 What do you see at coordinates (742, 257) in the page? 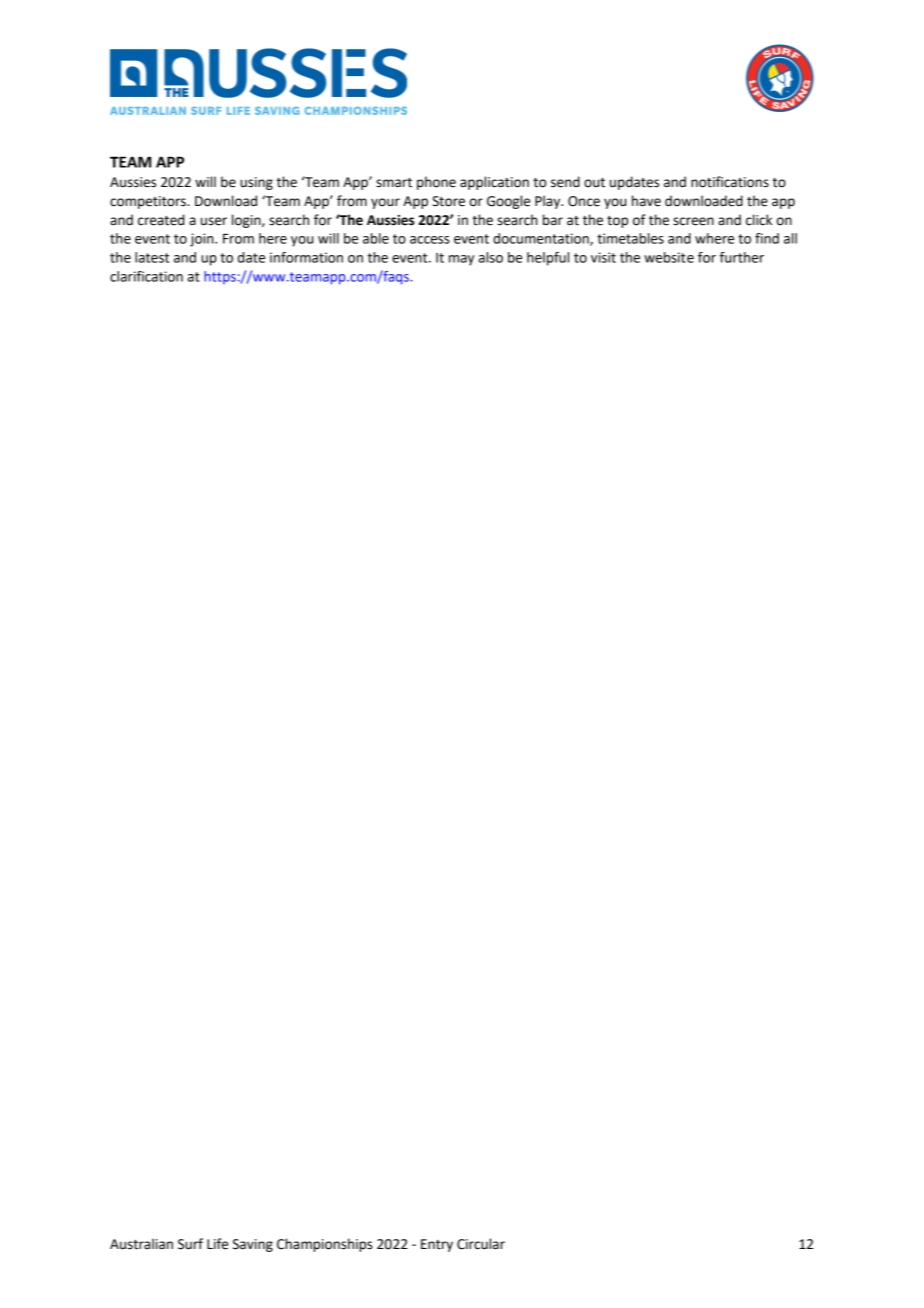
I see `further` at bounding box center [742, 257].
